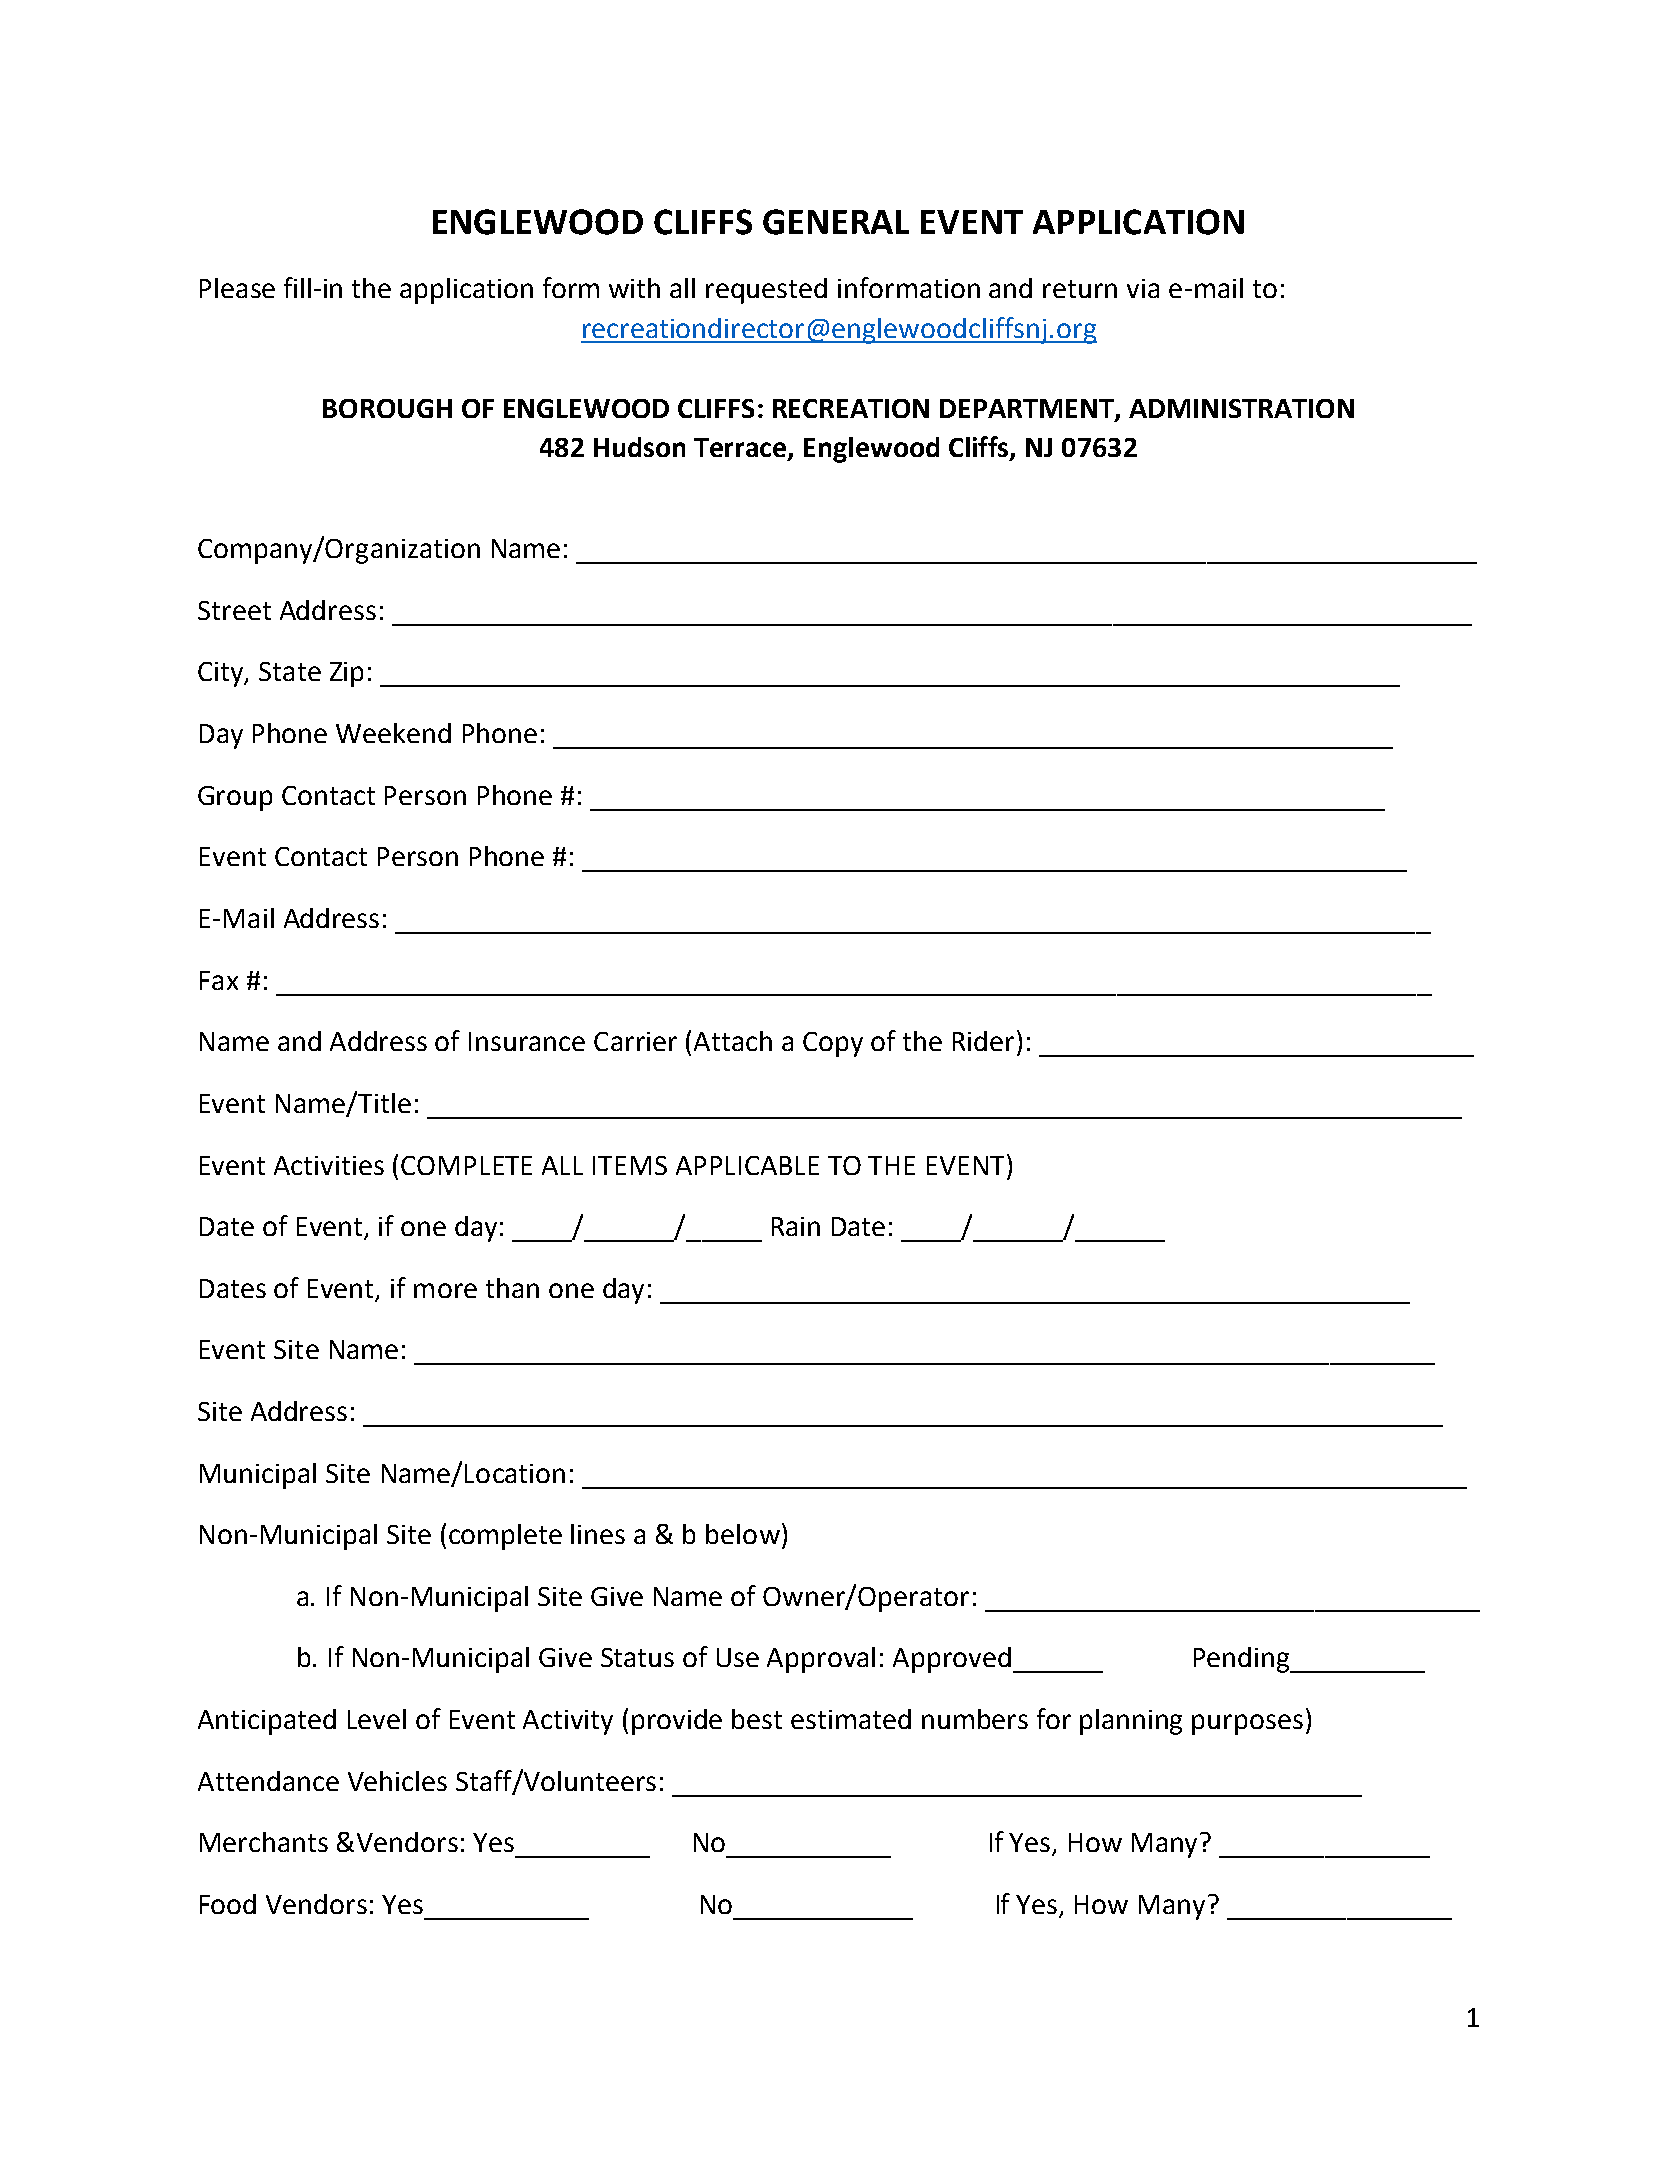 This document has width=1677, height=2170. I want to click on purposes, so click(1247, 1724).
